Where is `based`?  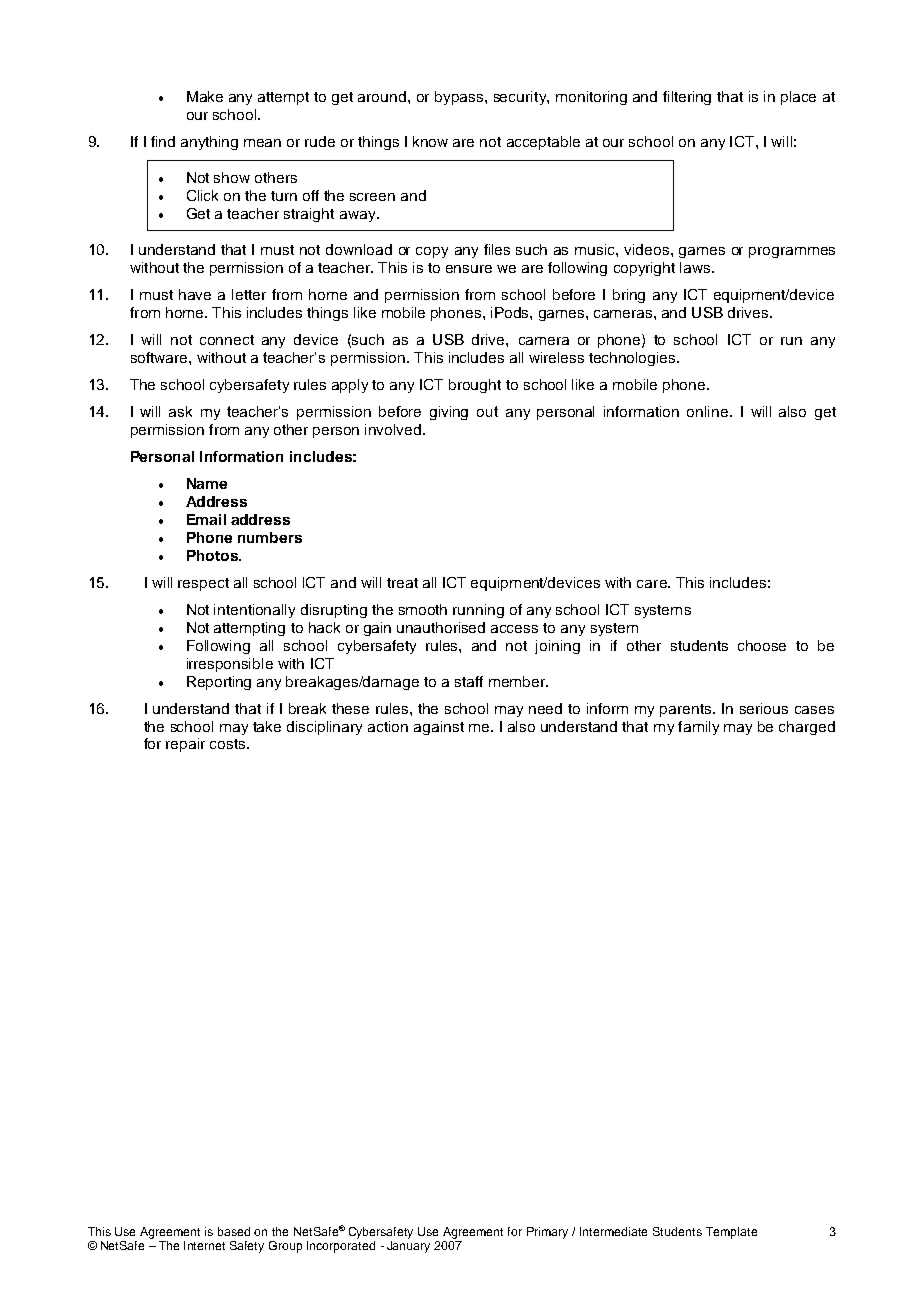
based is located at coordinates (234, 1231).
